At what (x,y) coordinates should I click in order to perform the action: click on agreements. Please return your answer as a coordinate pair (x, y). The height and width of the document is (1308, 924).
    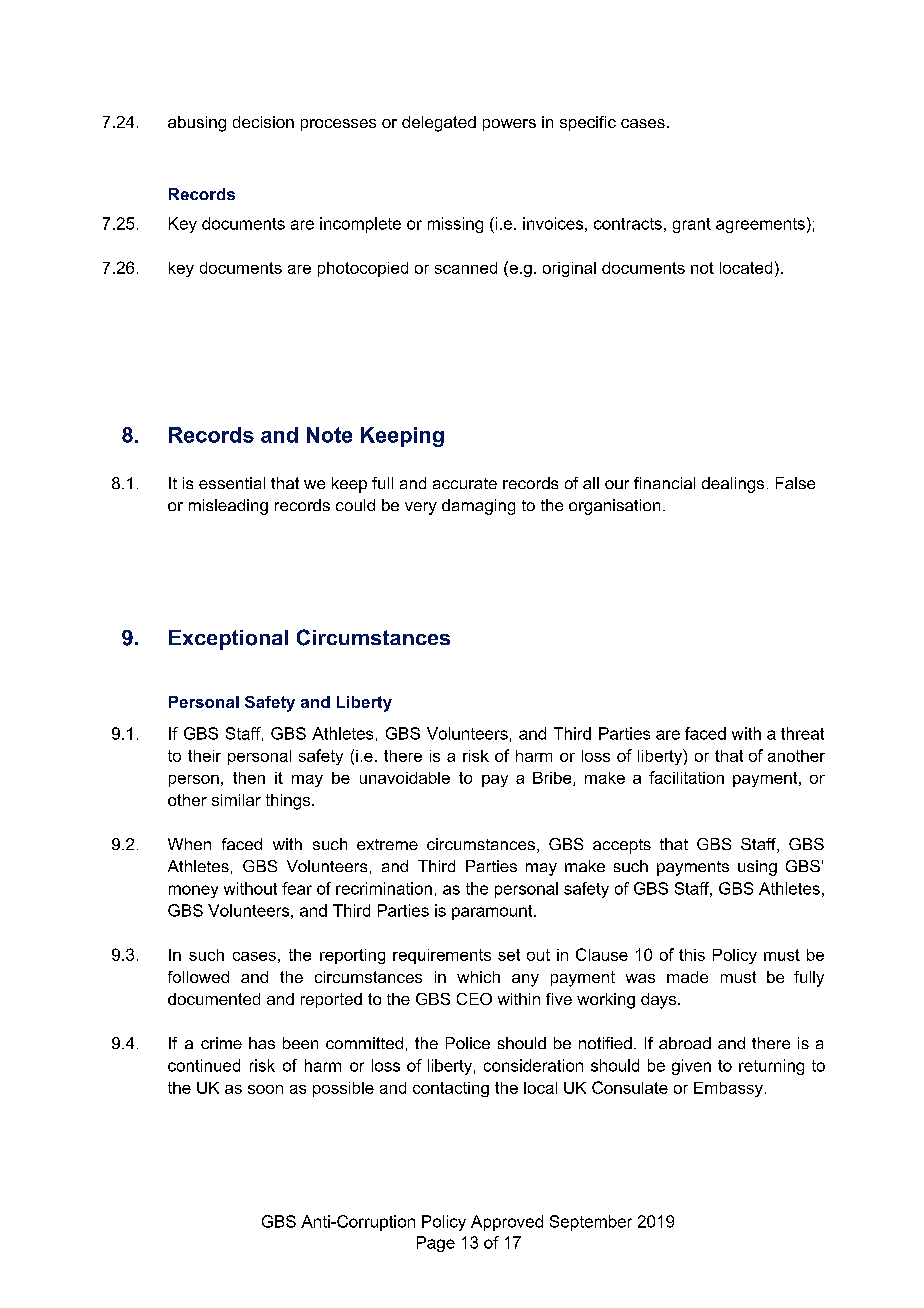
    Looking at the image, I should click on (760, 225).
